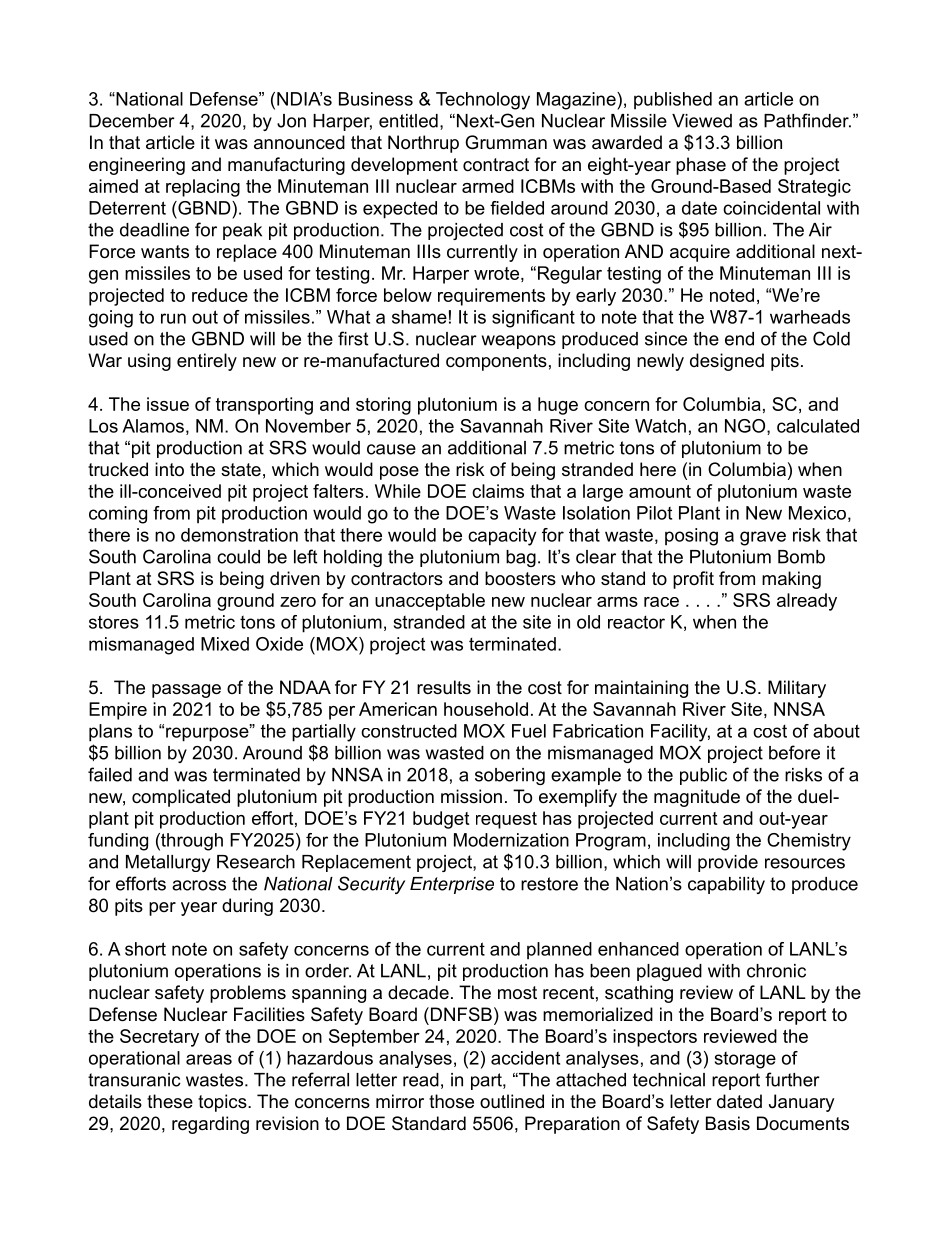 This document has width=952, height=1233. I want to click on designed, so click(727, 362).
